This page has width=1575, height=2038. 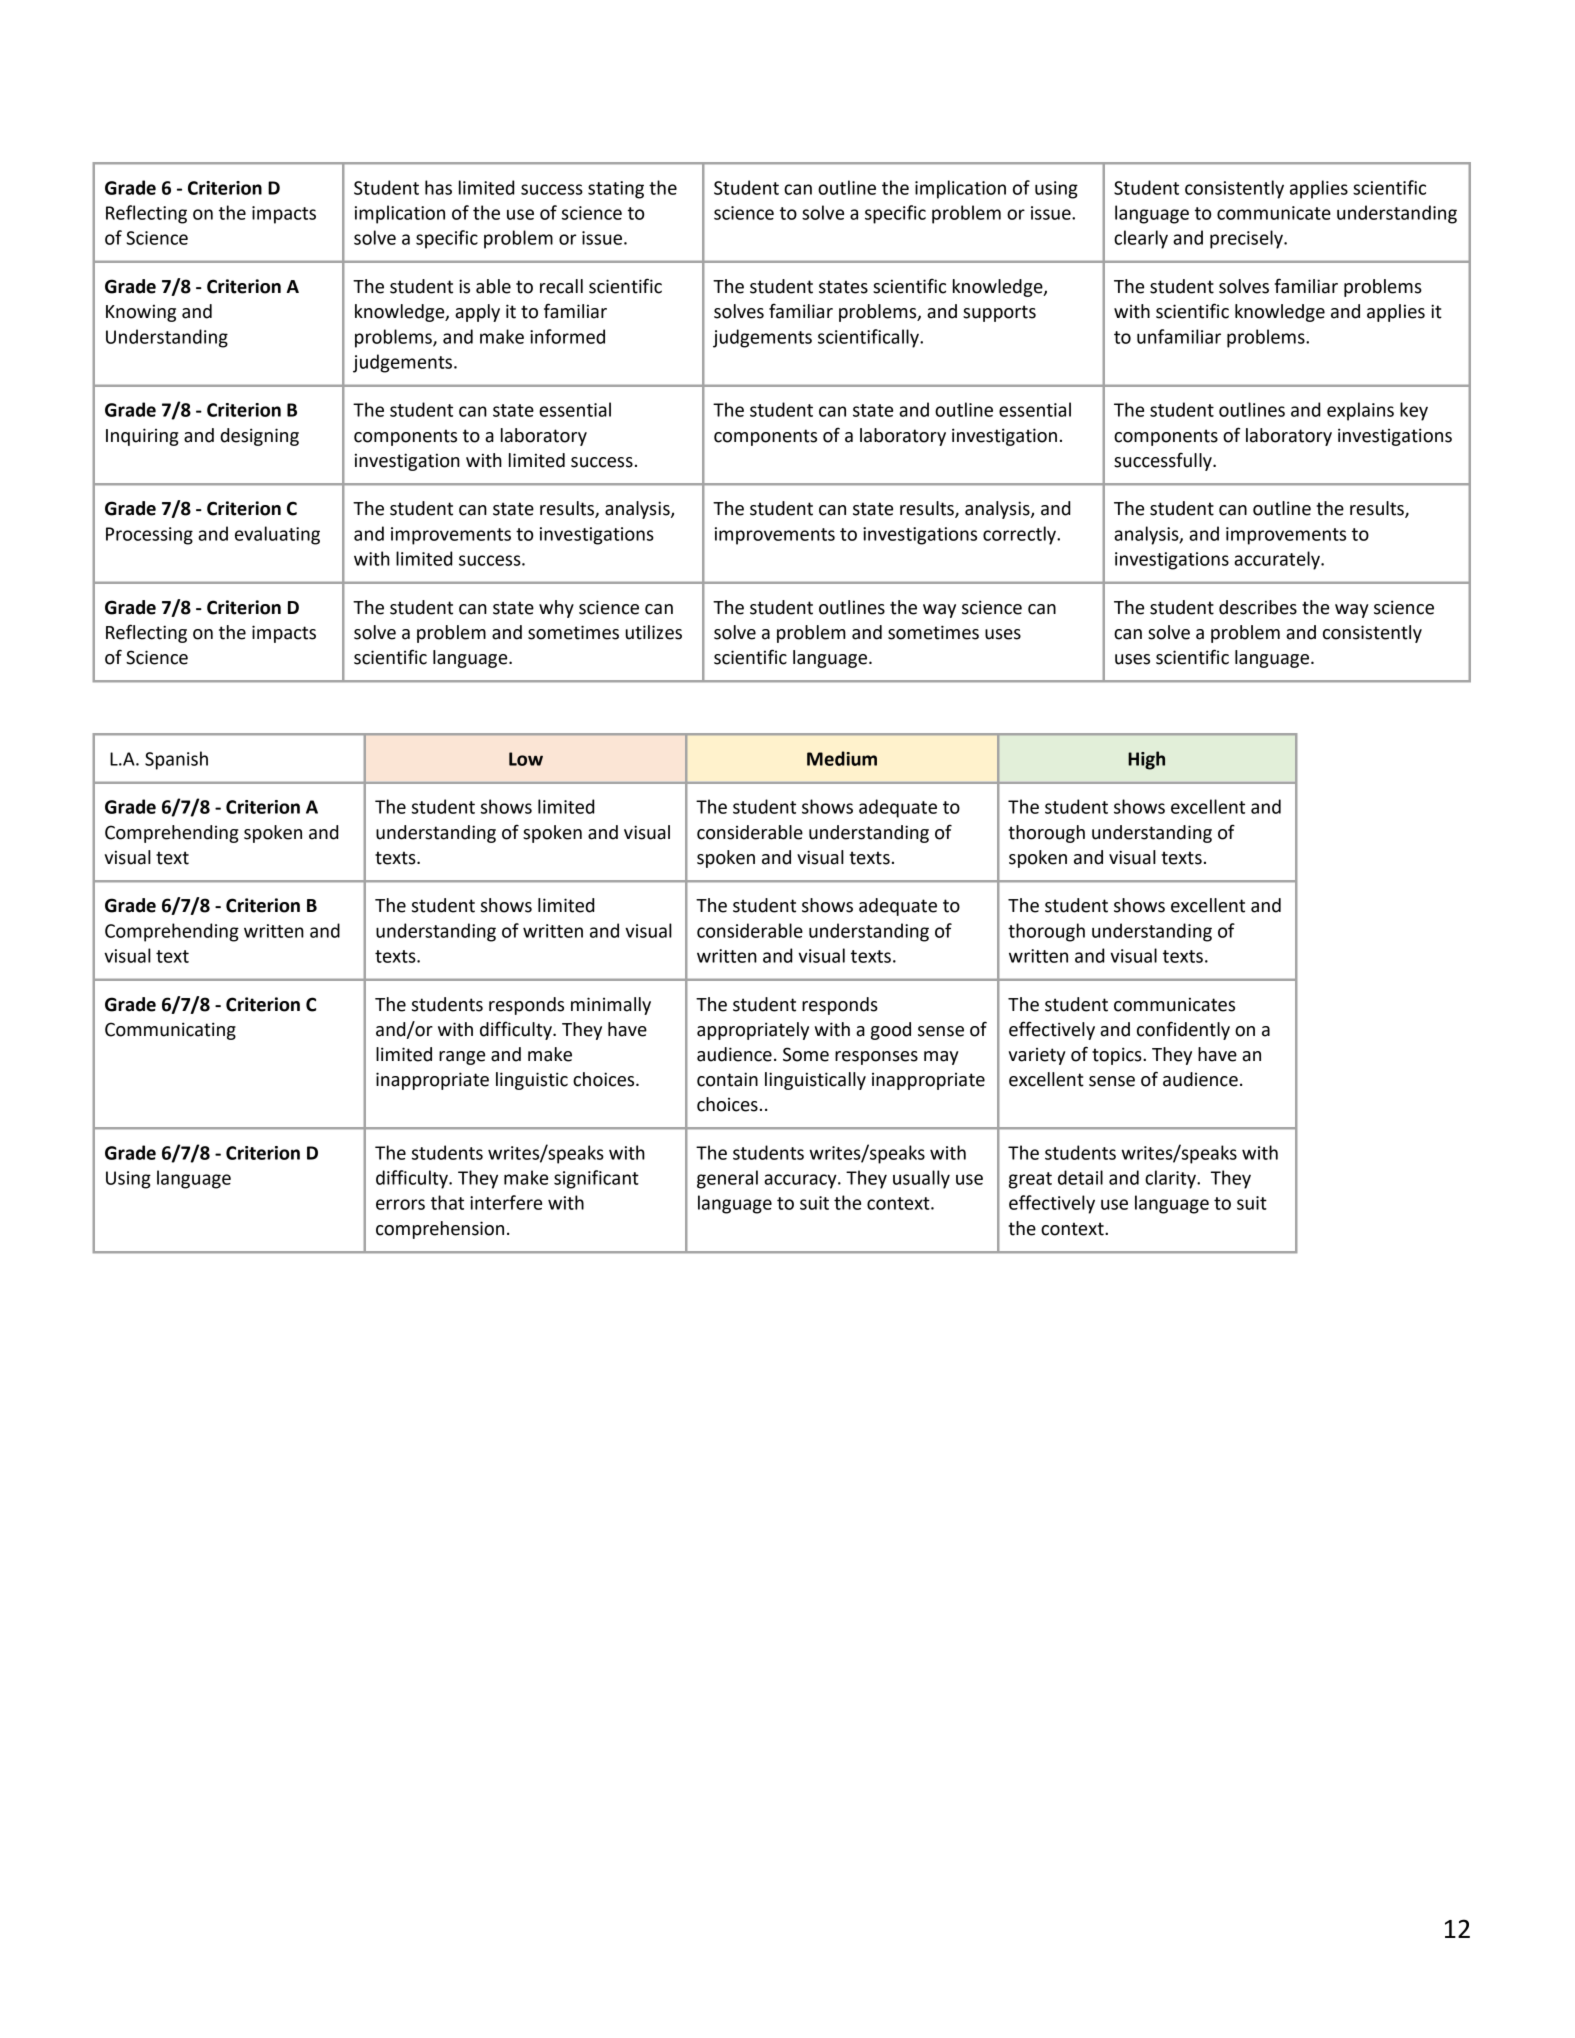 What do you see at coordinates (616, 190) in the page?
I see `stating` at bounding box center [616, 190].
